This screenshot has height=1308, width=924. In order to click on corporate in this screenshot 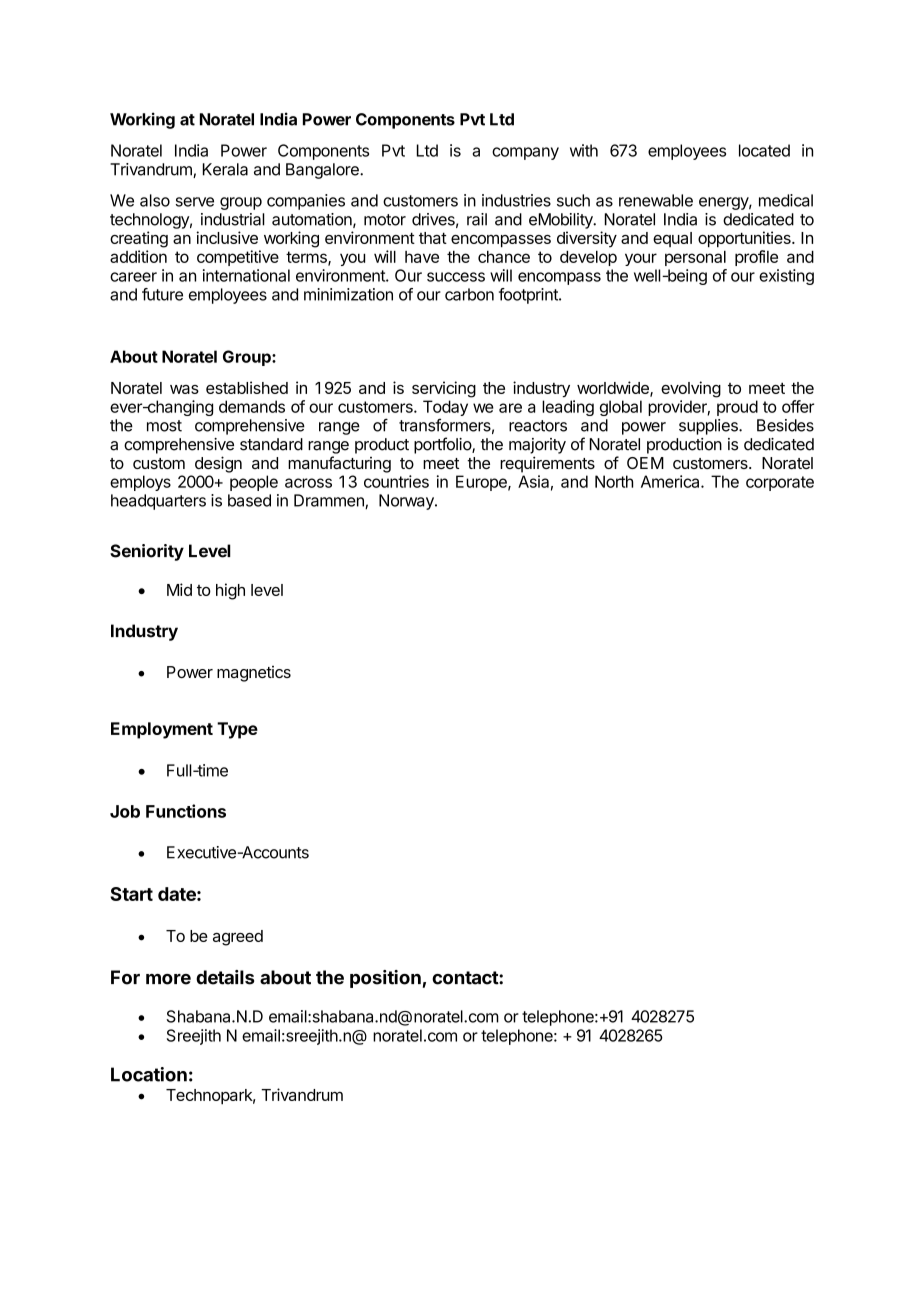, I will do `click(780, 483)`.
